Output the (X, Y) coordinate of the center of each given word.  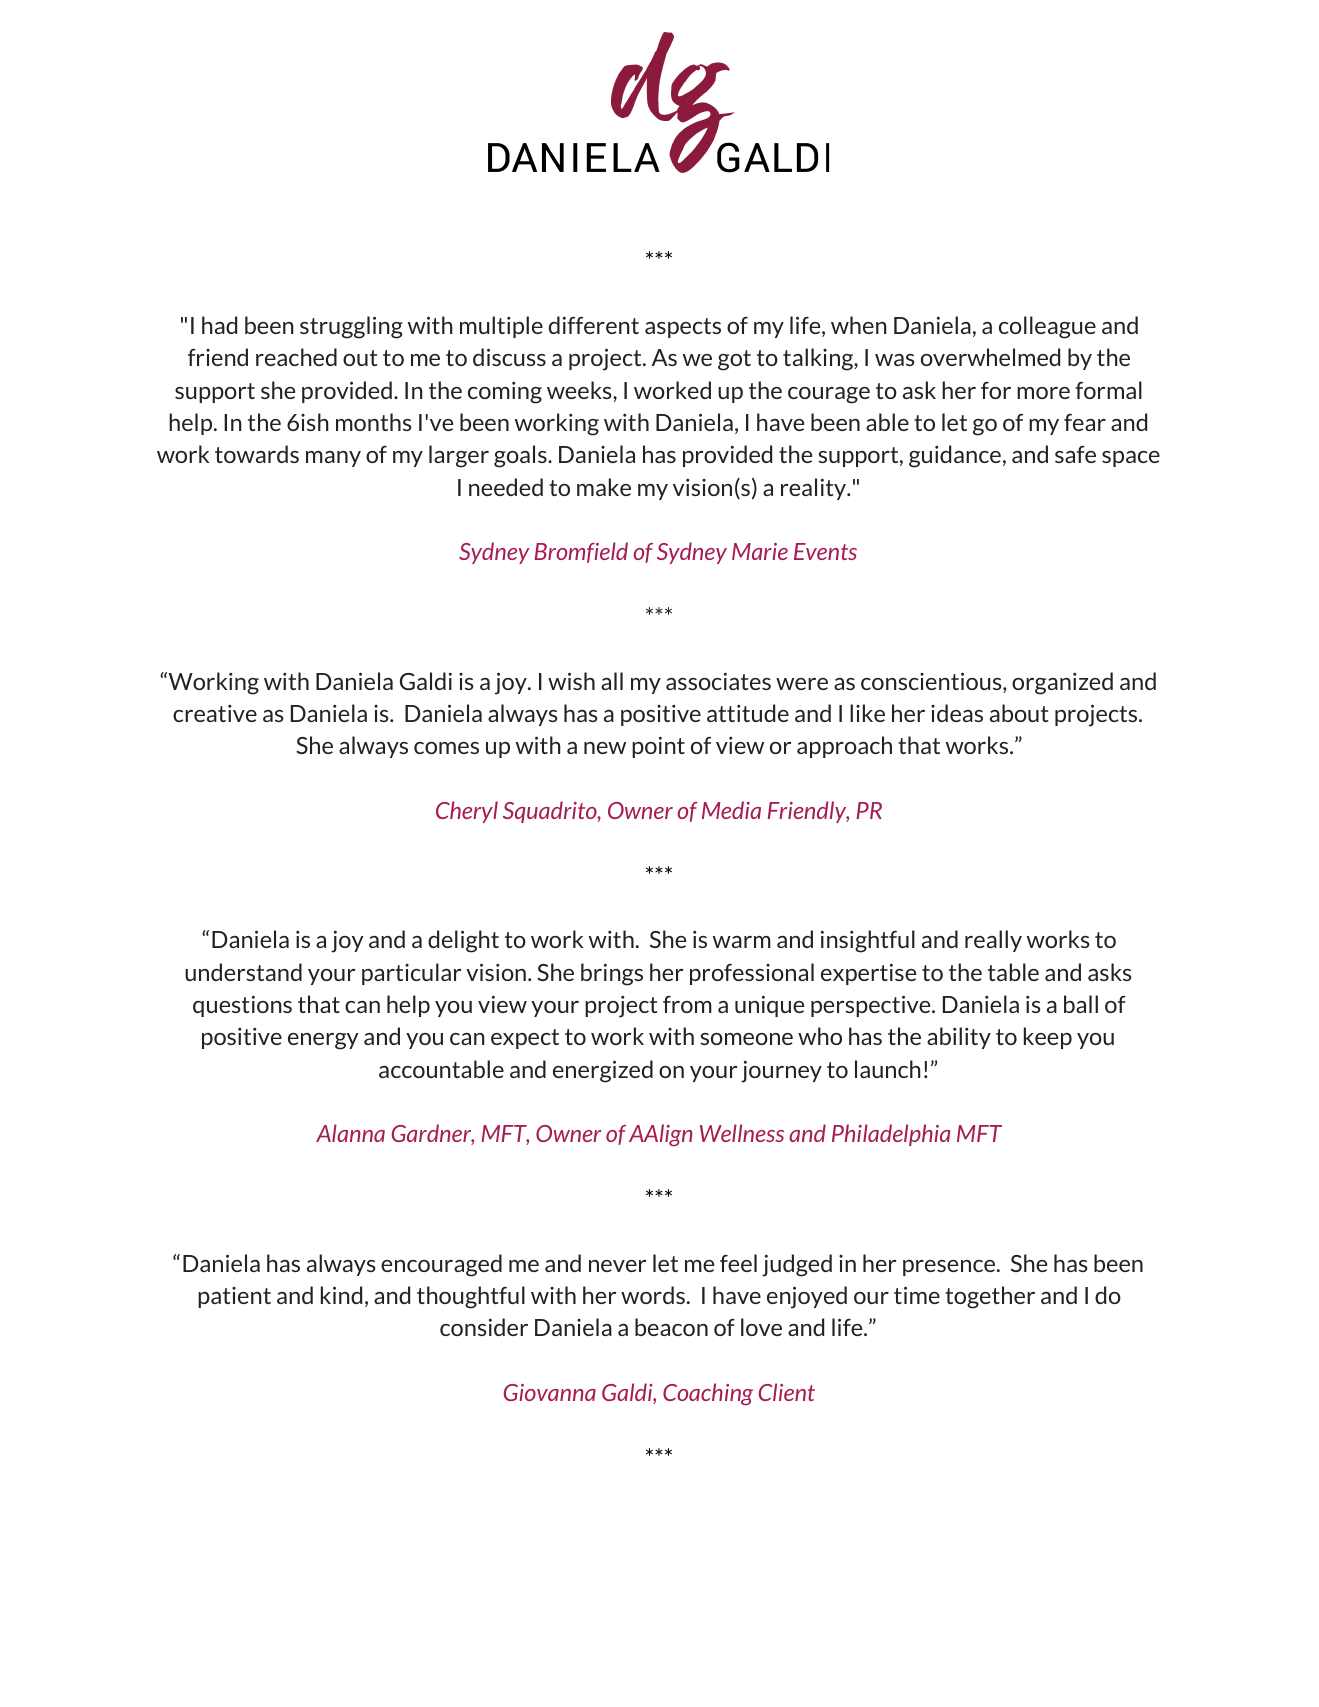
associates (718, 681)
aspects (683, 328)
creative (215, 713)
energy (323, 1041)
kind (341, 1295)
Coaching (708, 1394)
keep (1048, 1038)
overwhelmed (990, 357)
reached (296, 357)
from (687, 1004)
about (1019, 713)
